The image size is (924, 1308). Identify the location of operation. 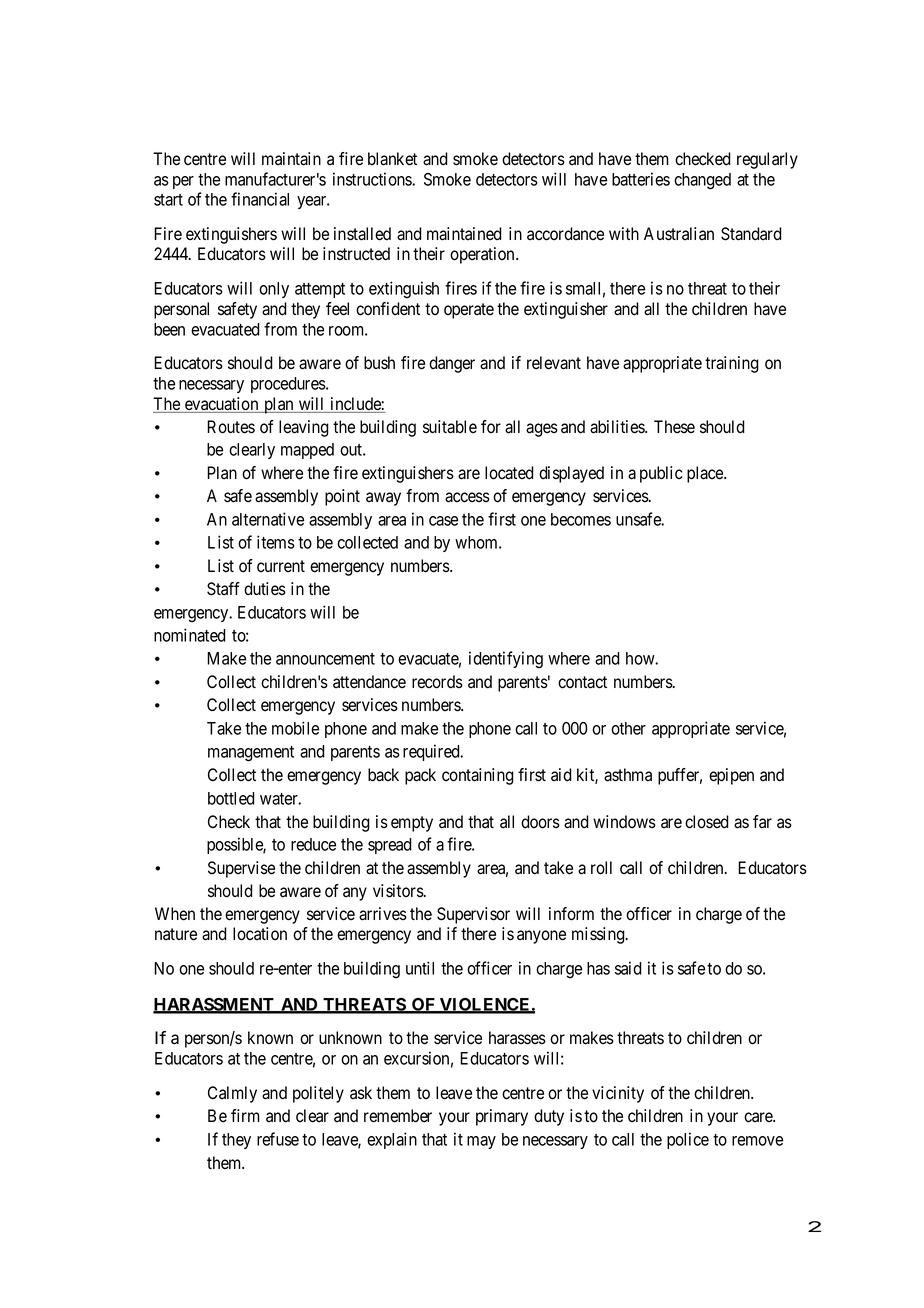
(483, 255).
